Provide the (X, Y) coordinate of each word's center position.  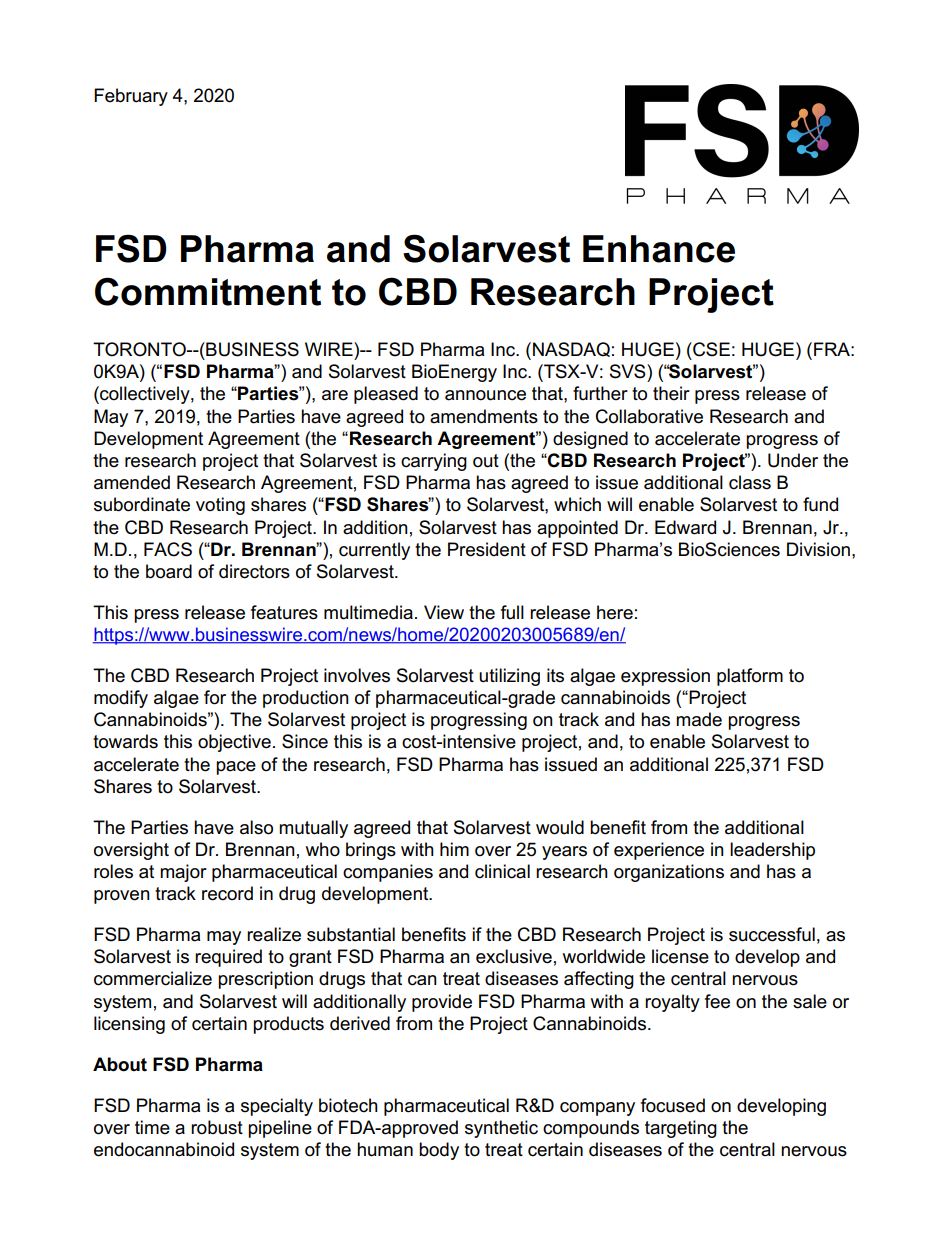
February (131, 97)
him (454, 849)
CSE (710, 349)
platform (750, 677)
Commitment (208, 291)
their (671, 393)
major (183, 873)
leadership (772, 851)
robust (217, 1127)
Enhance (659, 249)
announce (485, 395)
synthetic (501, 1129)
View (444, 612)
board (169, 571)
